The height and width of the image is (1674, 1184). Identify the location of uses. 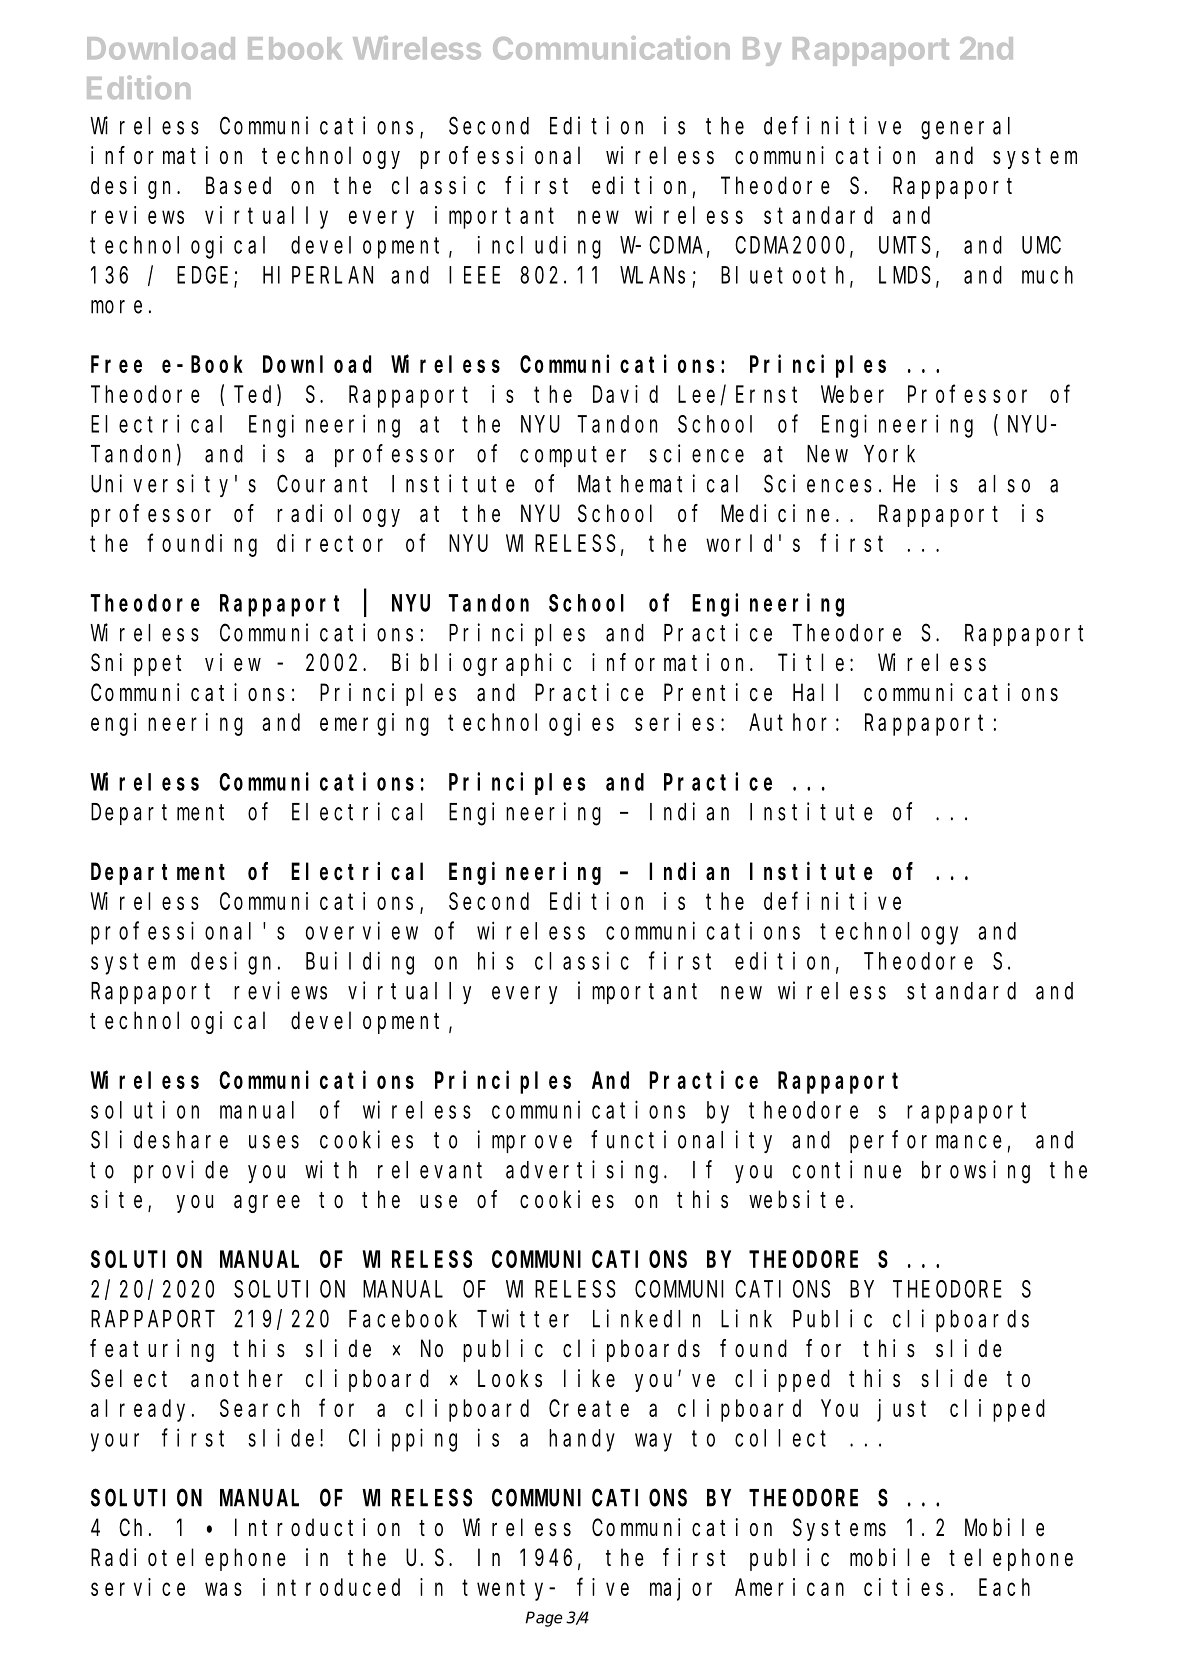
(274, 1142).
